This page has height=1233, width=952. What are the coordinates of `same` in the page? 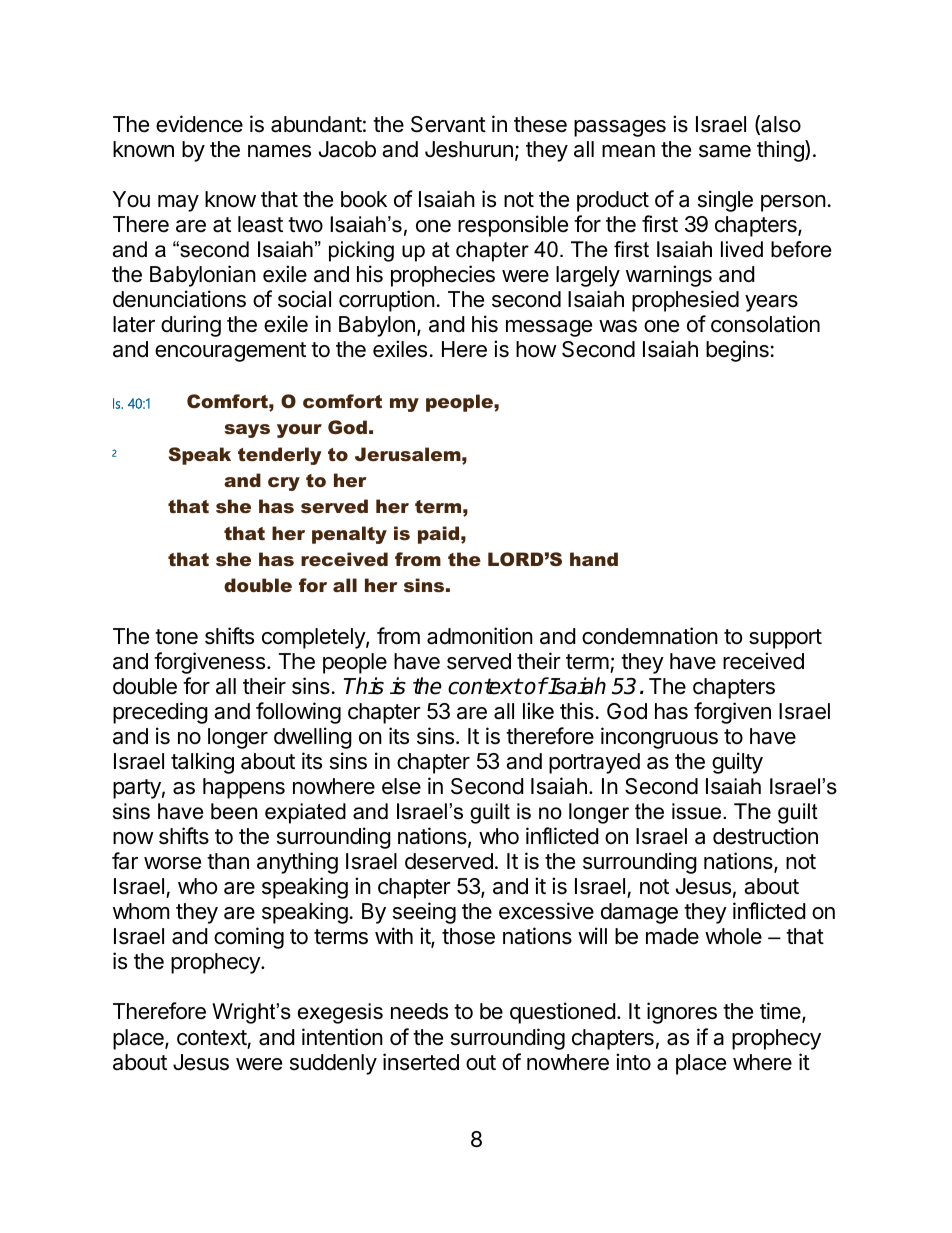 It's located at (725, 151).
